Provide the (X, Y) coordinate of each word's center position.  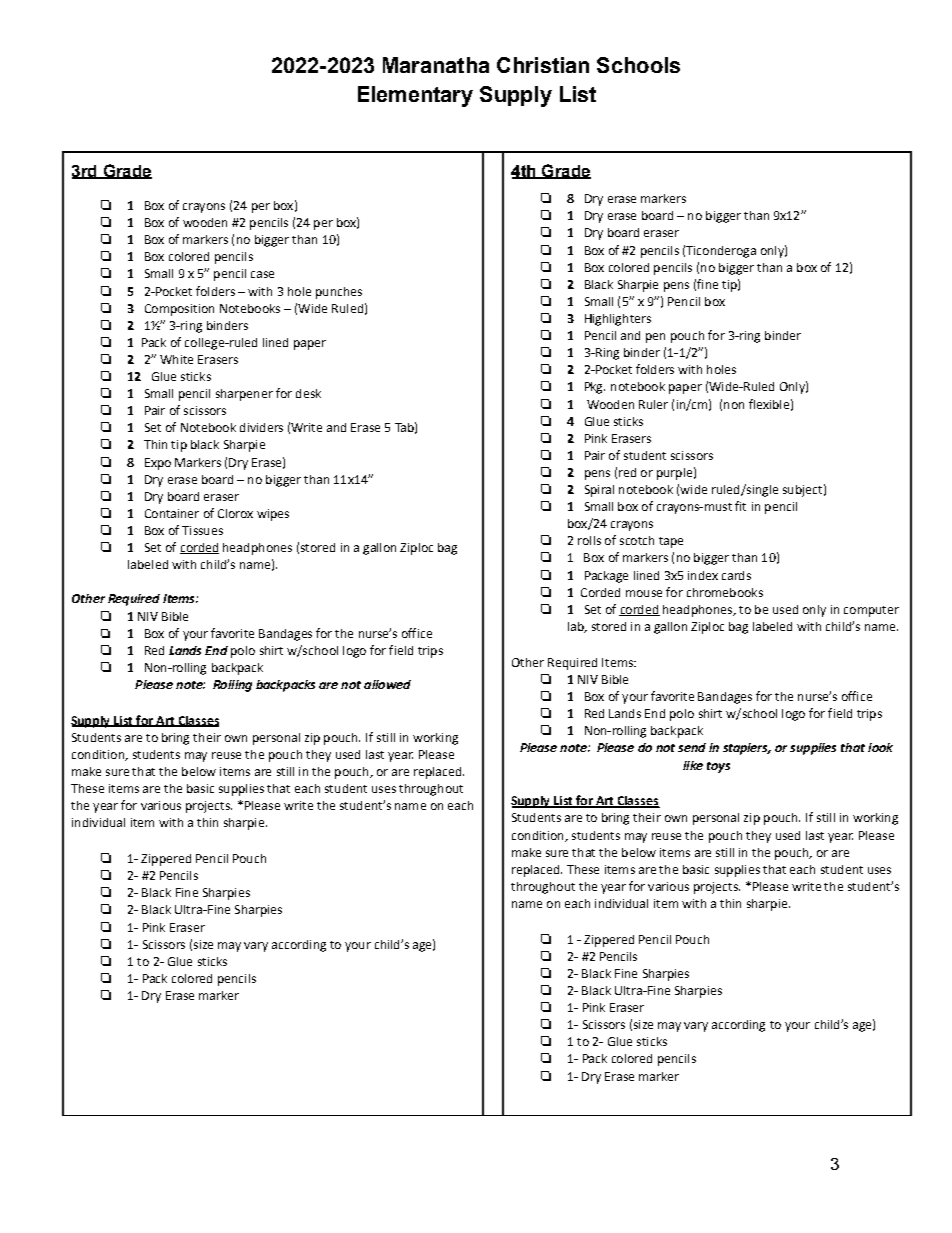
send (692, 747)
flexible (769, 404)
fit (740, 506)
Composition (179, 310)
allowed (387, 684)
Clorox (235, 513)
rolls (589, 540)
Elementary (415, 96)
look (880, 747)
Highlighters (618, 320)
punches (339, 293)
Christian (543, 65)
